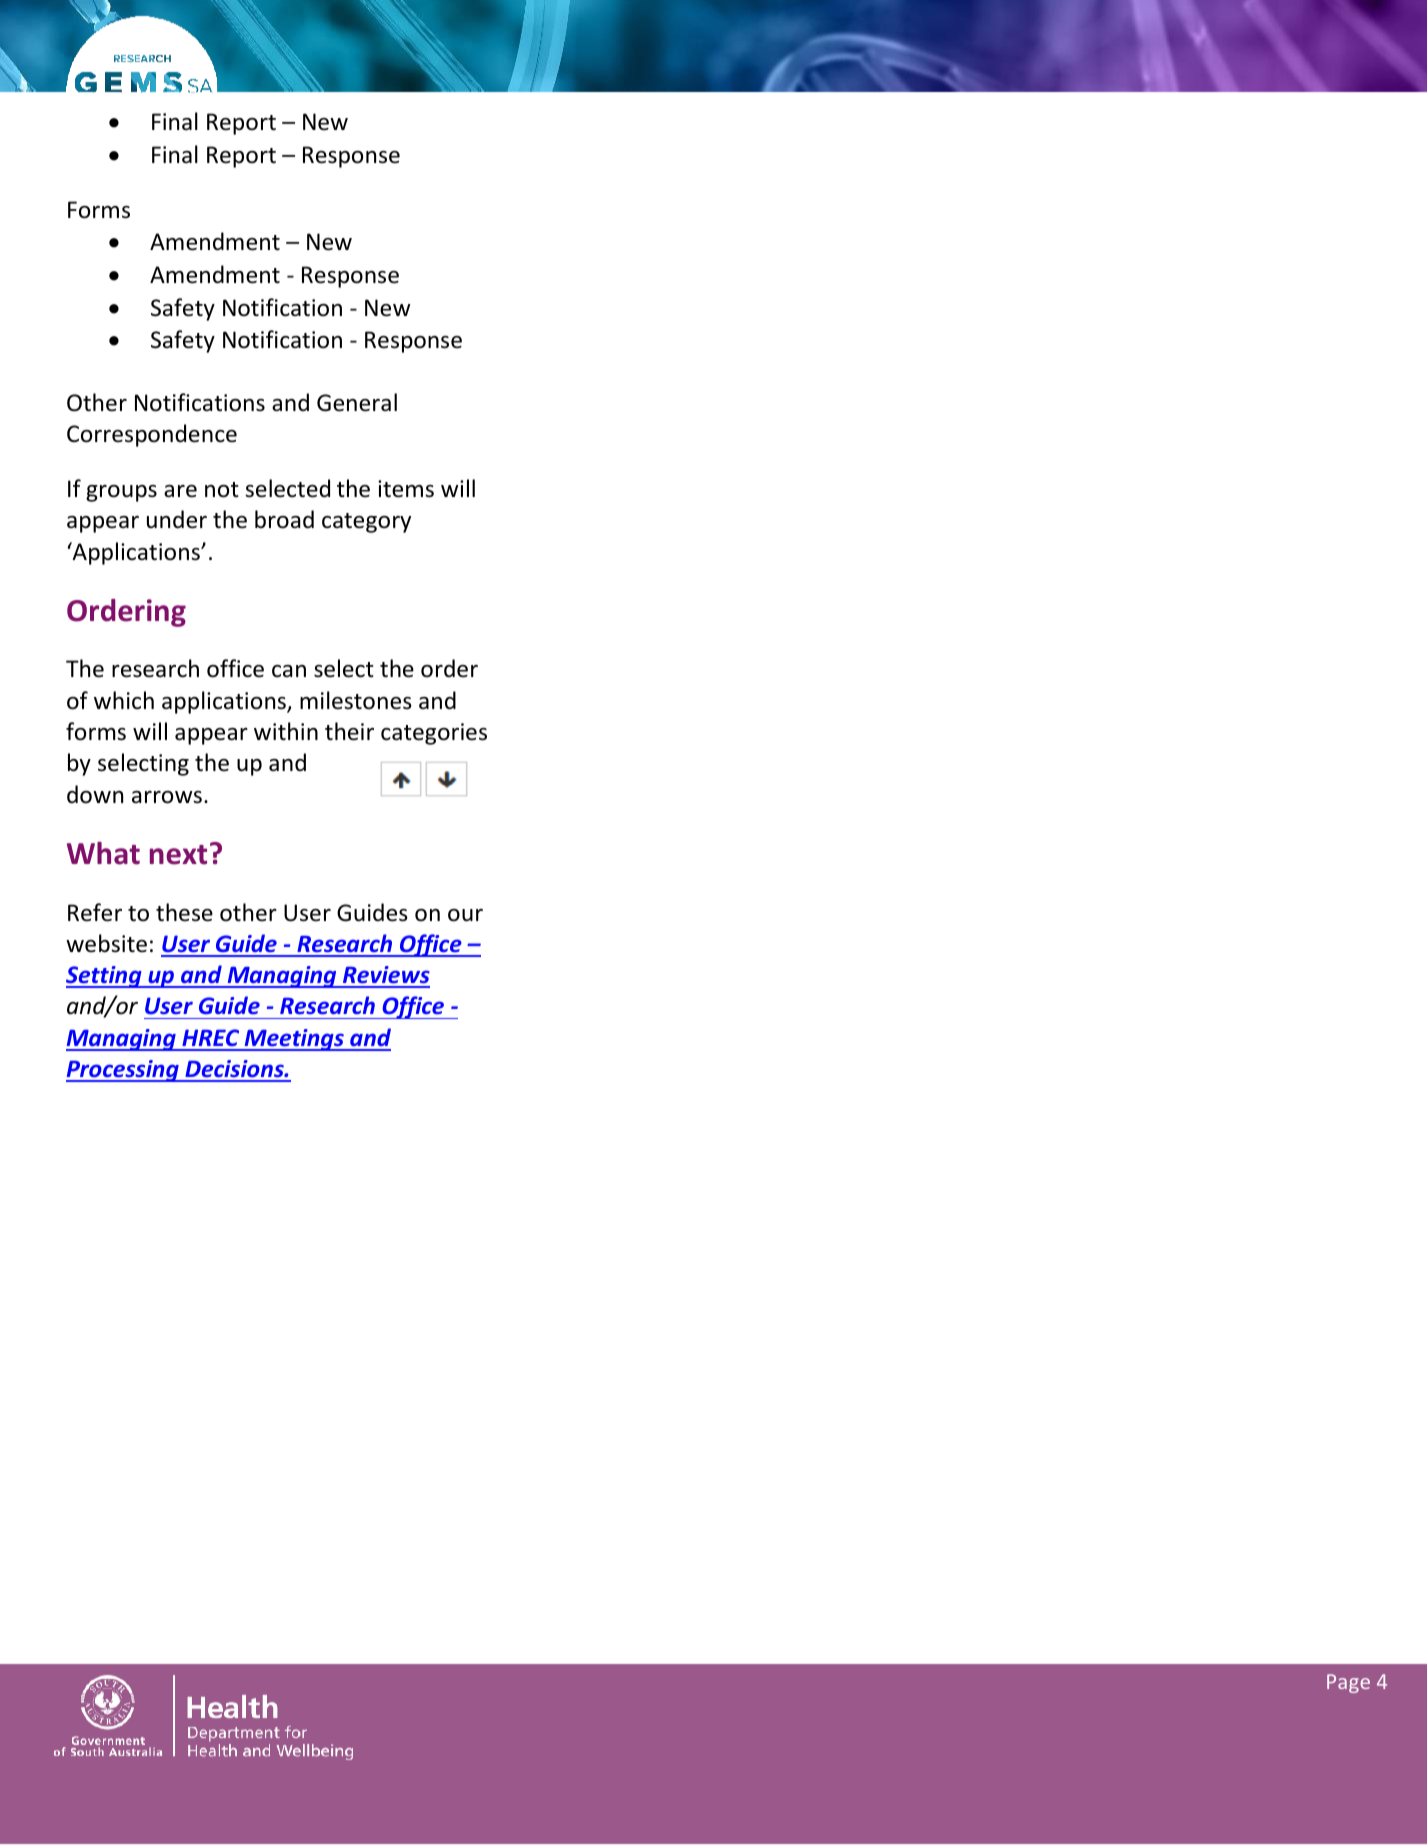 This screenshot has width=1427, height=1847. What do you see at coordinates (123, 1071) in the screenshot?
I see `Processing` at bounding box center [123, 1071].
